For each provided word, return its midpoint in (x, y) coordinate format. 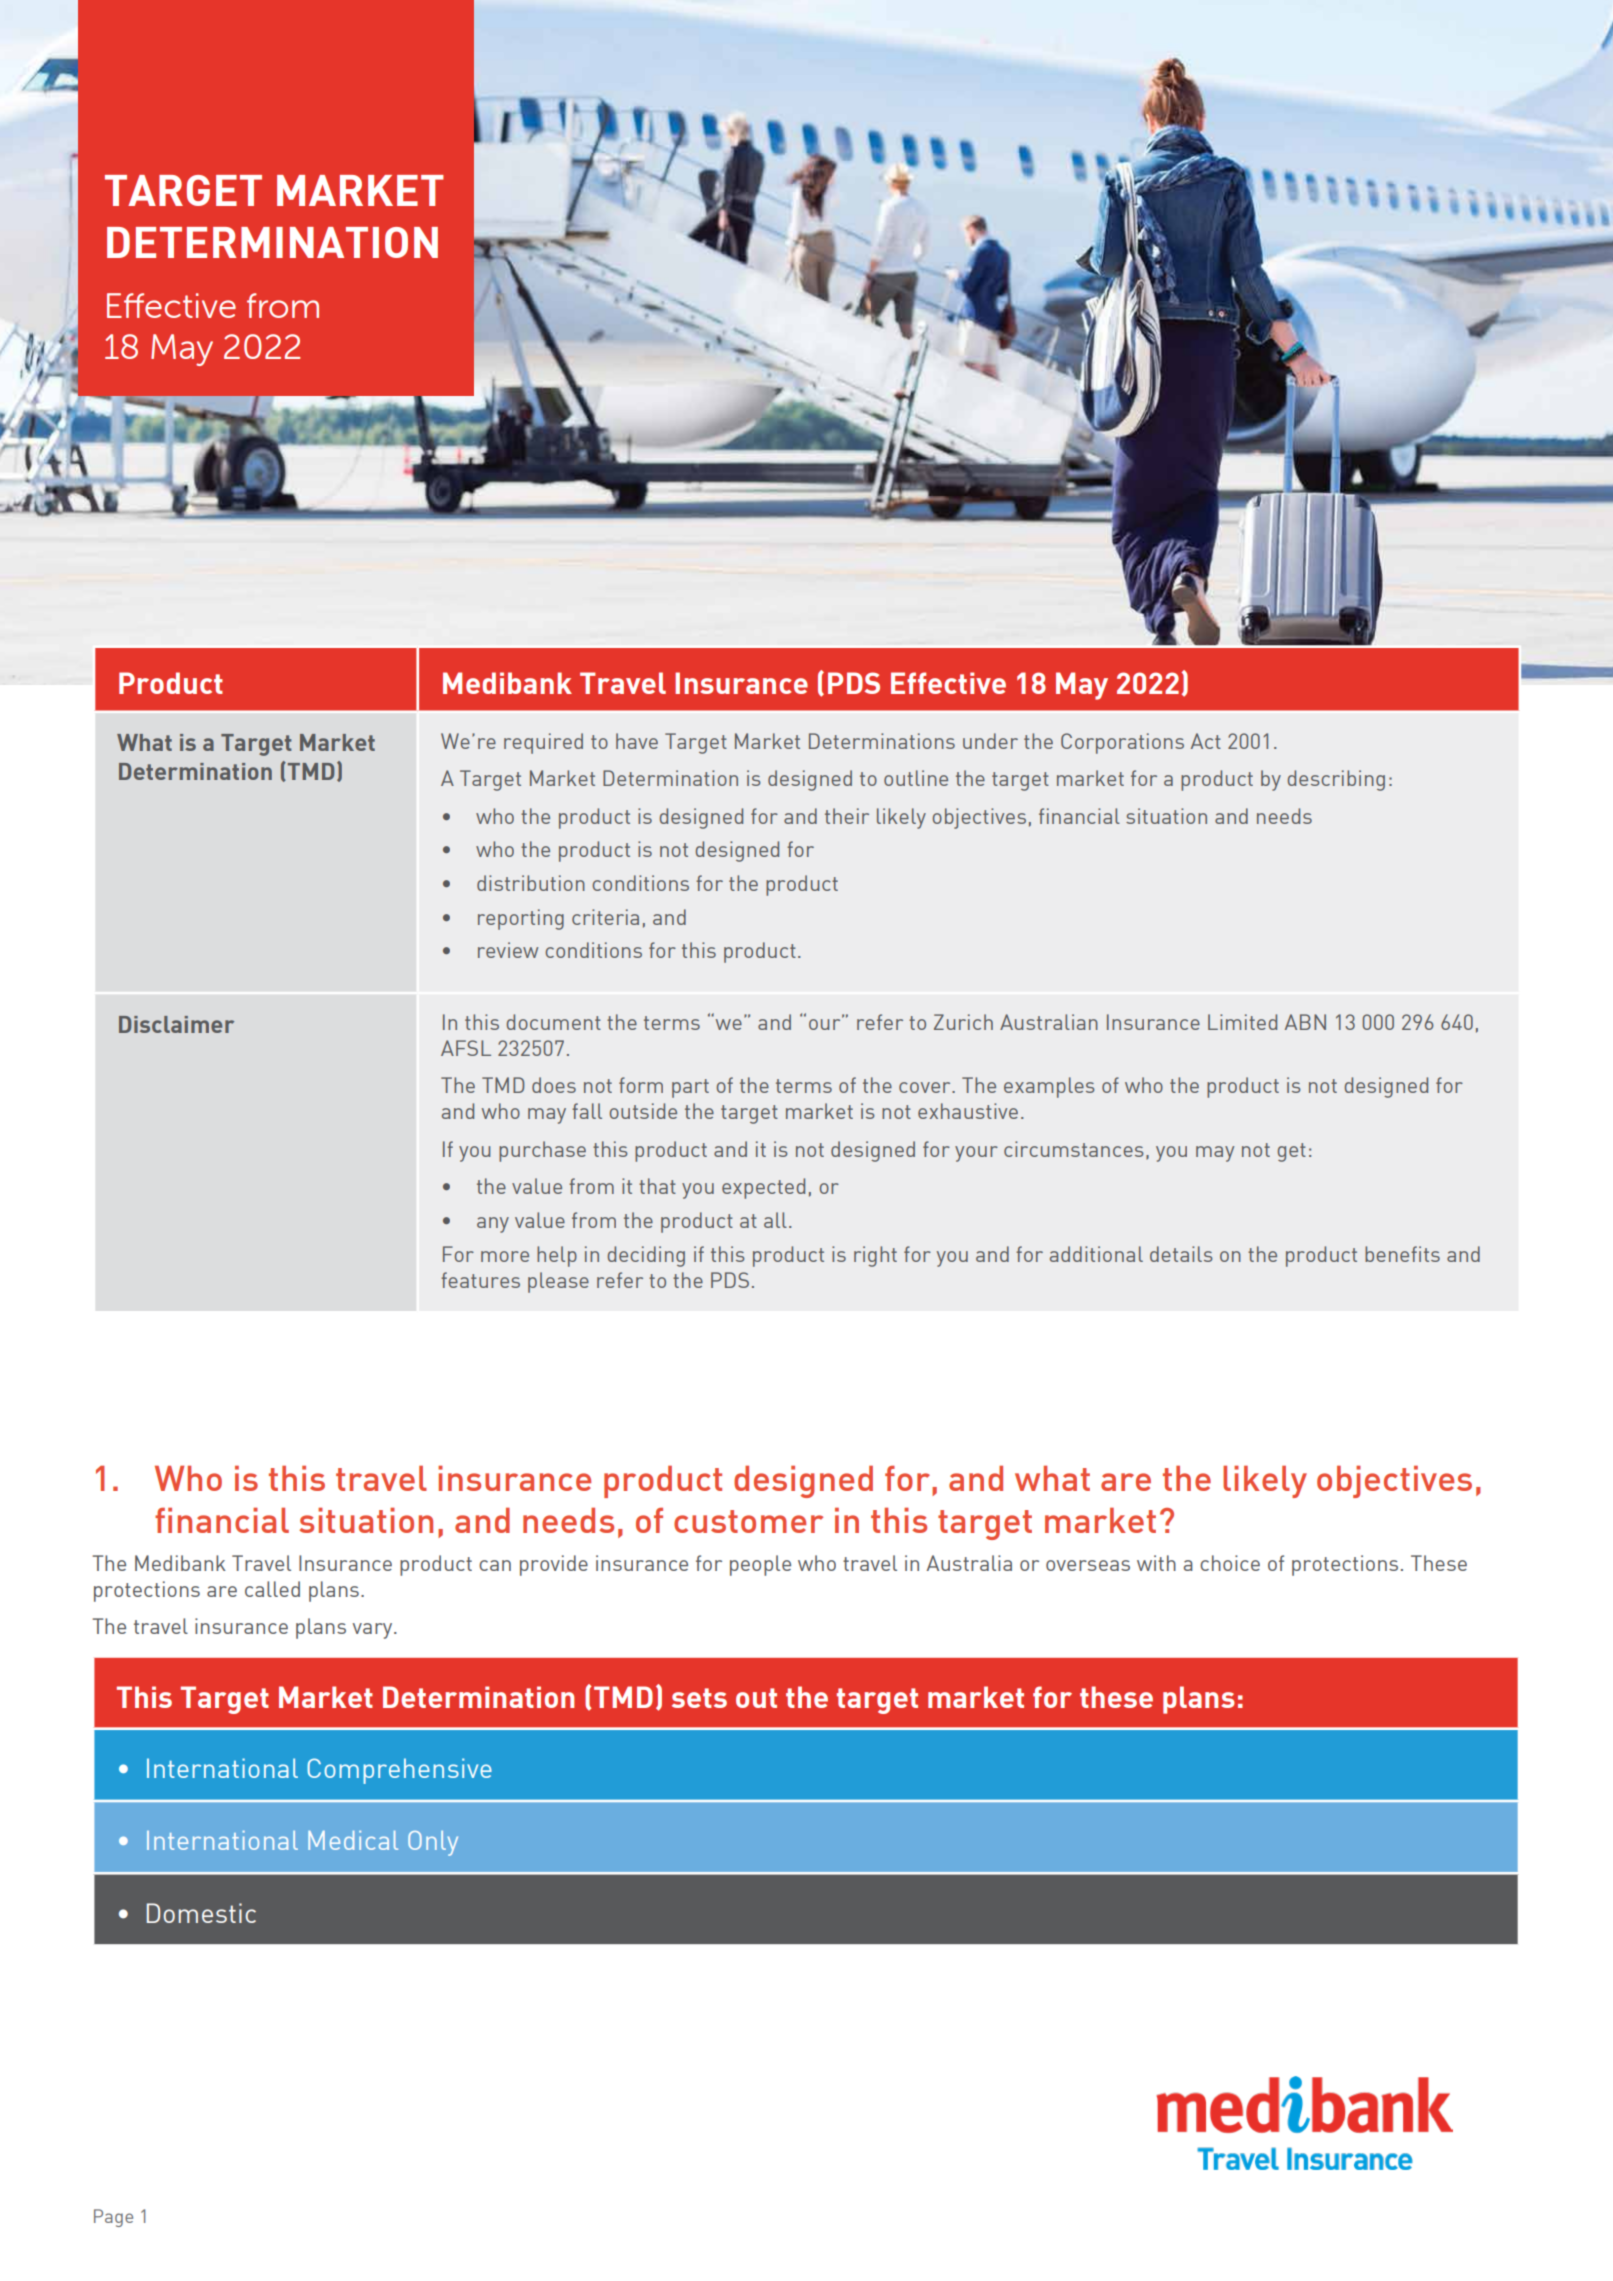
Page (113, 2218)
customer (748, 1521)
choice (1230, 1563)
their (847, 816)
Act (1206, 741)
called (272, 1589)
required (543, 743)
